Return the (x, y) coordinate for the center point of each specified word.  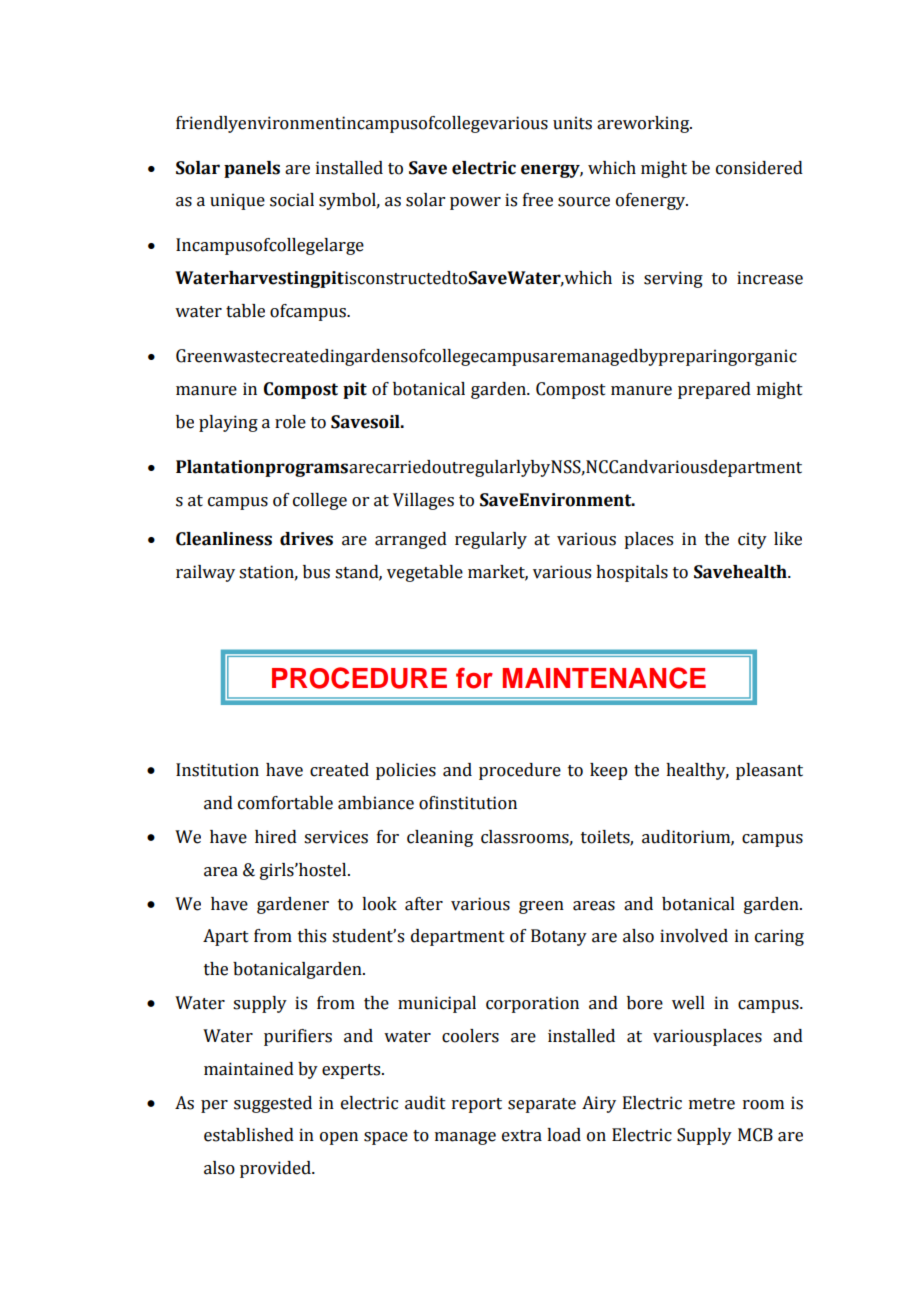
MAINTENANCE (604, 678)
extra (522, 1136)
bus (316, 572)
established (249, 1135)
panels (252, 169)
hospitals (632, 573)
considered (759, 168)
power (475, 203)
